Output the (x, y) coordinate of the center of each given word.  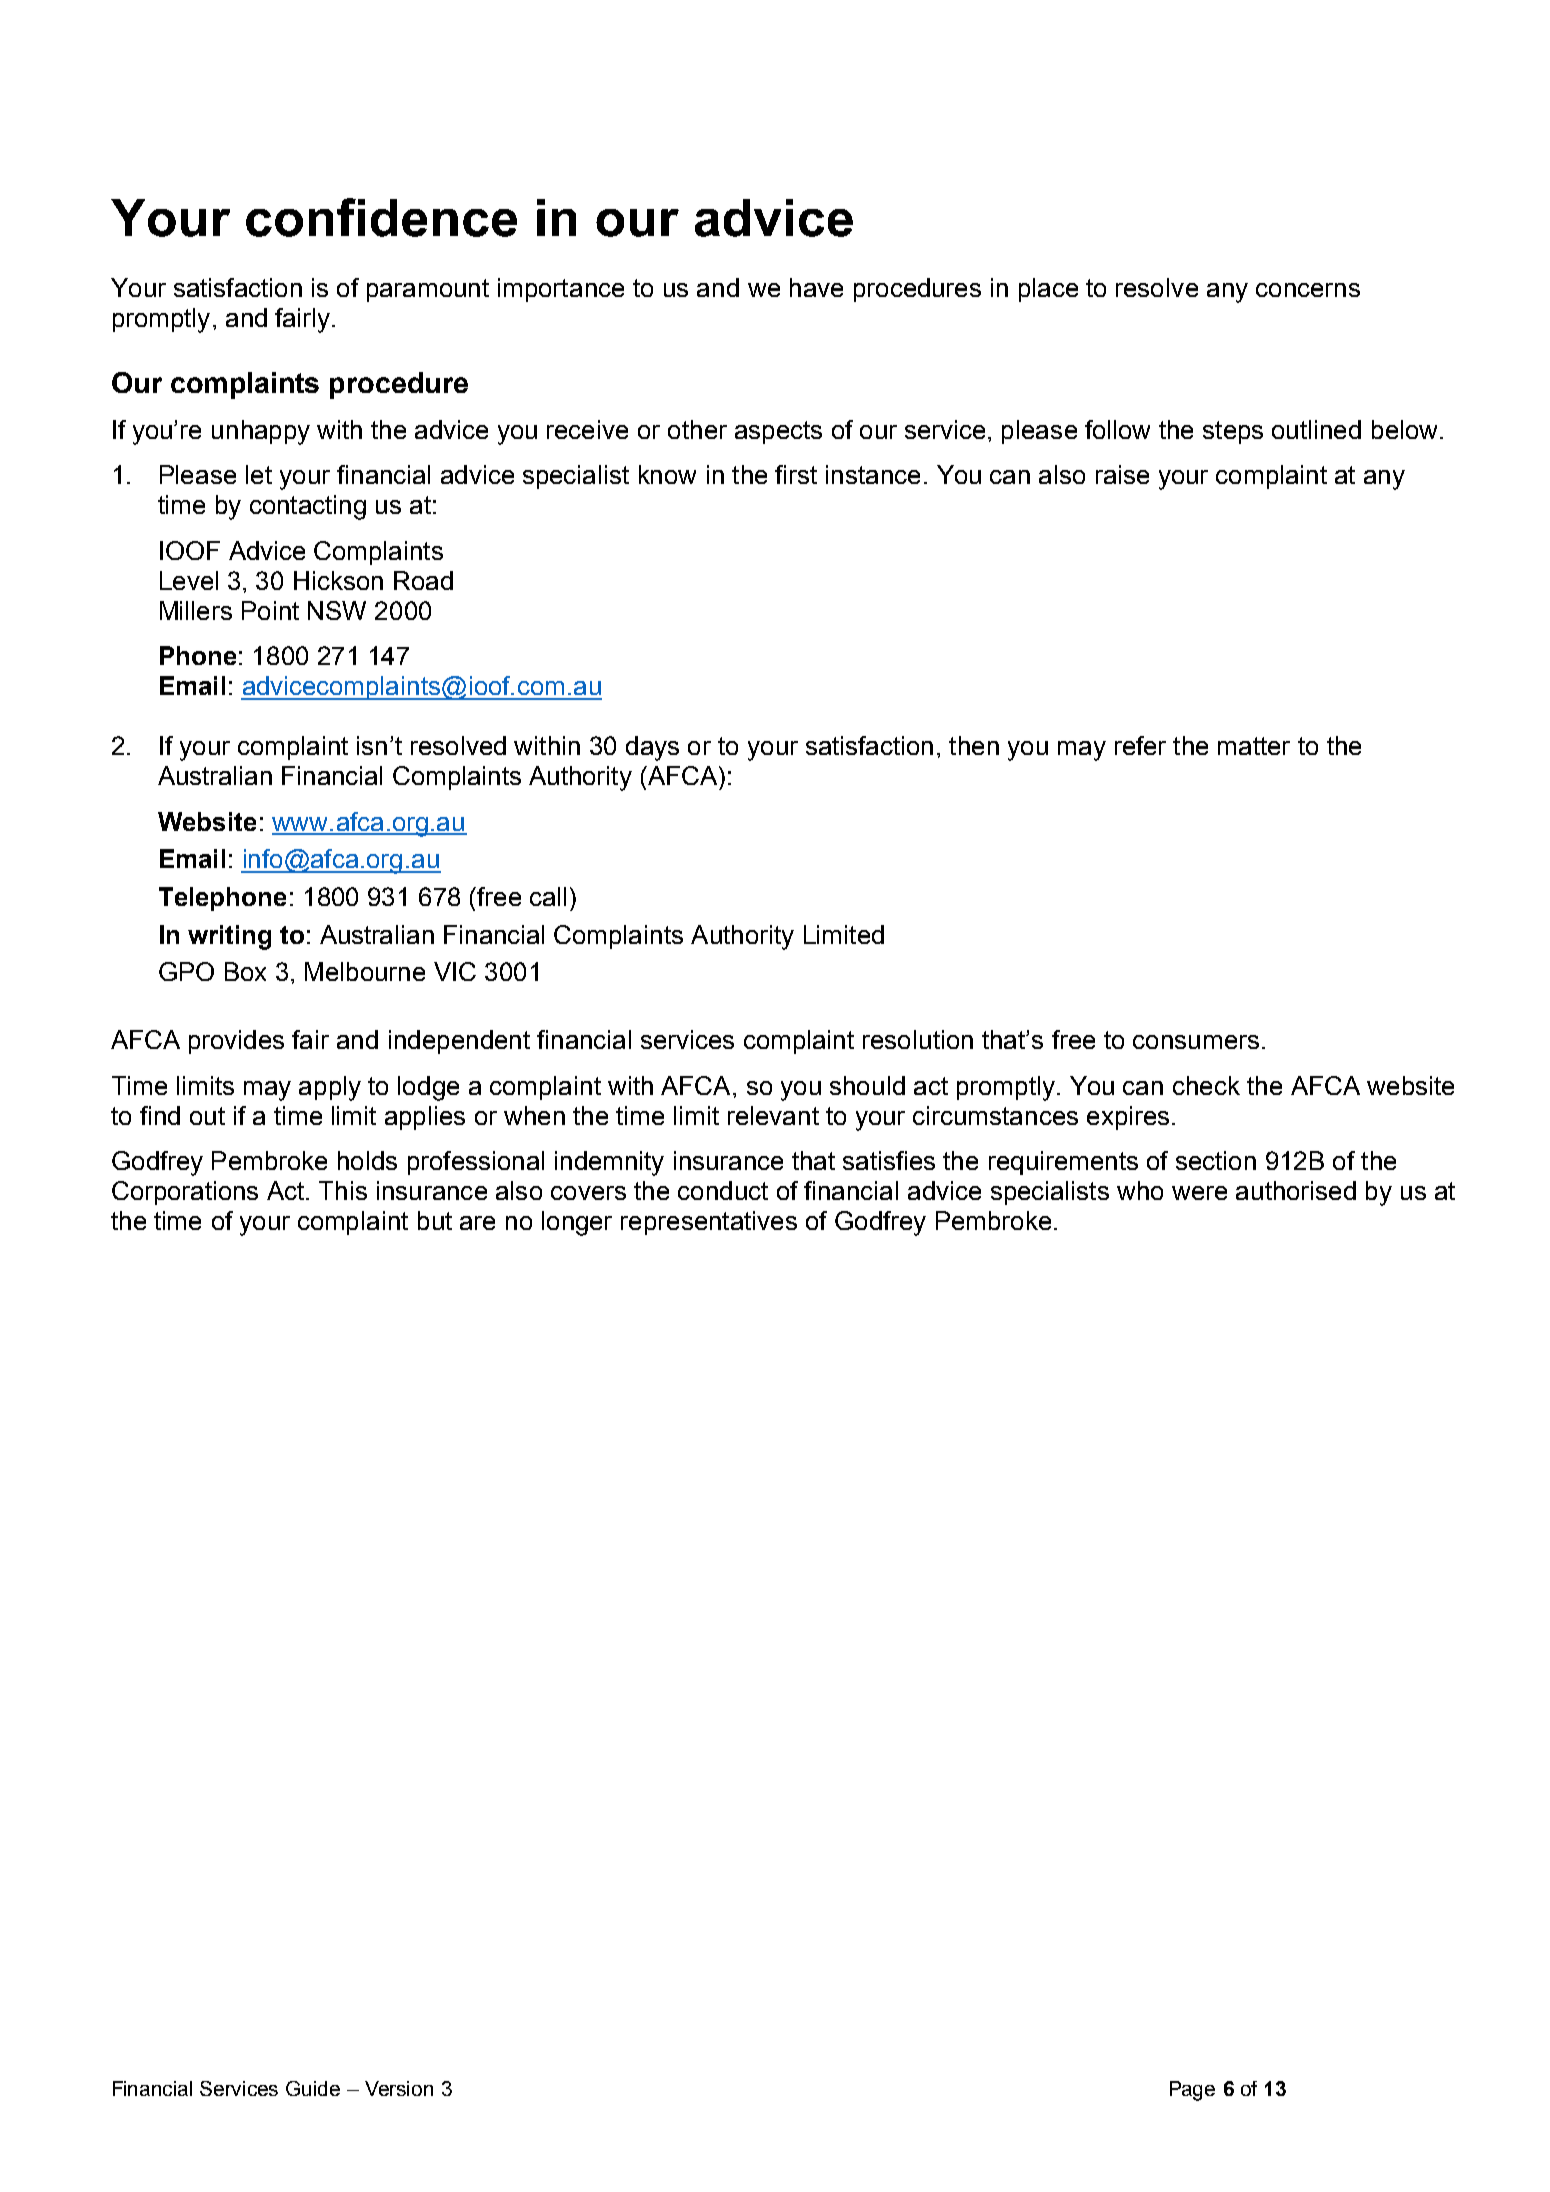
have (816, 287)
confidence (381, 217)
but (435, 1220)
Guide (313, 2088)
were (1199, 1193)
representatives (709, 1223)
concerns (1308, 290)
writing (229, 937)
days (652, 748)
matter (1254, 746)
